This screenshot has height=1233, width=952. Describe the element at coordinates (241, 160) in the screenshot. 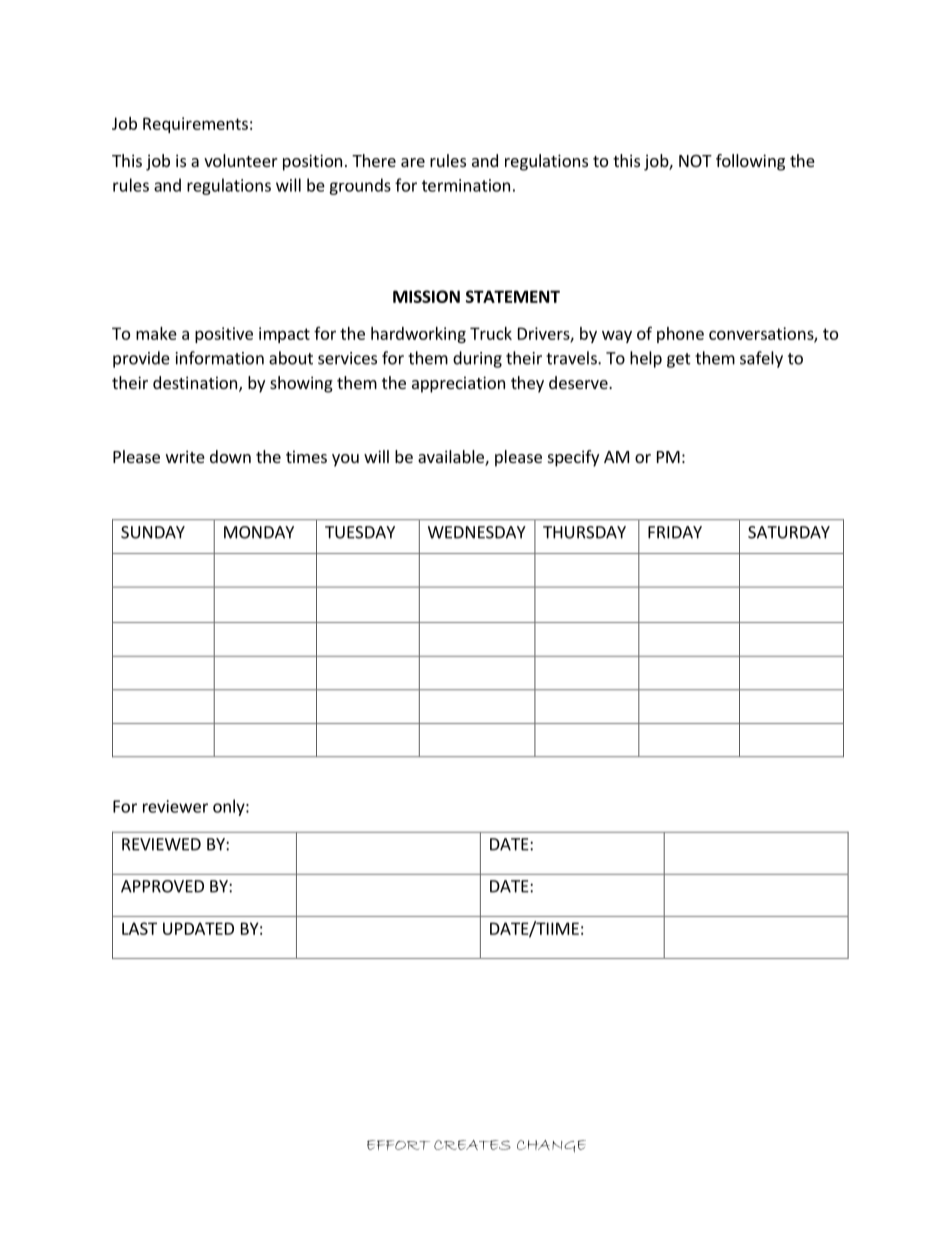

I see `volunteer` at that location.
